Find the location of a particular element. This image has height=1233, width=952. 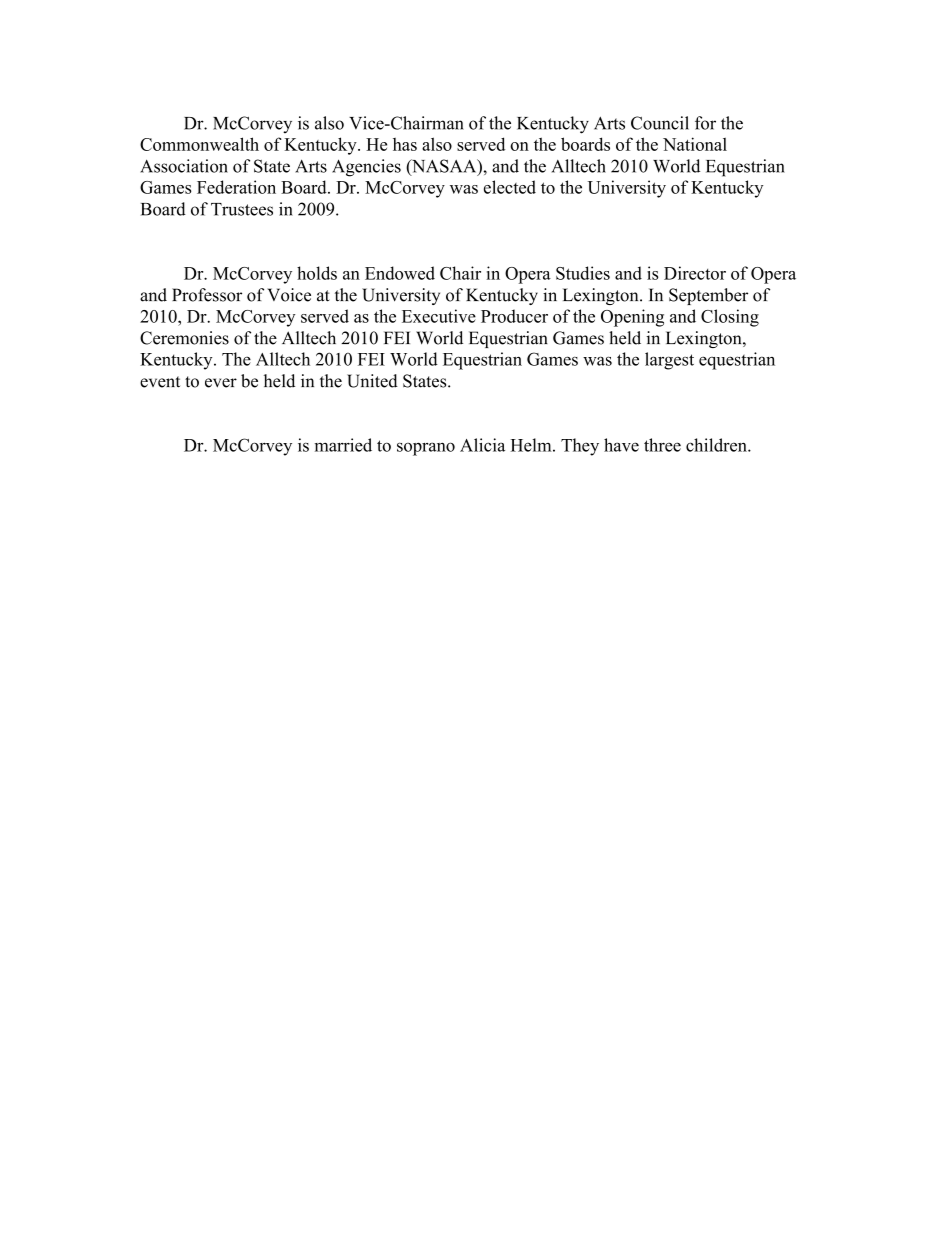

Director is located at coordinates (695, 273).
